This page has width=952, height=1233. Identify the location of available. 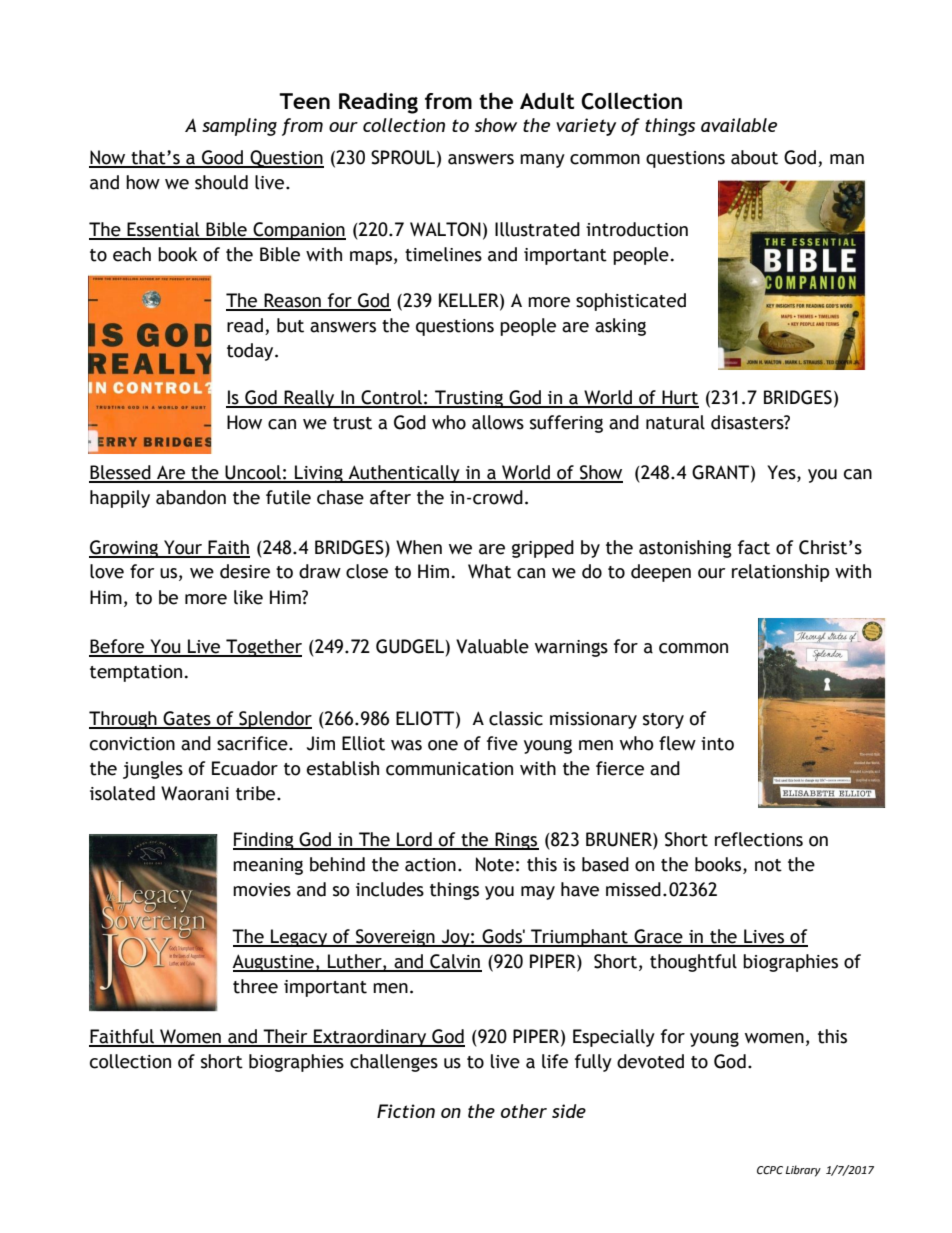
(739, 125).
